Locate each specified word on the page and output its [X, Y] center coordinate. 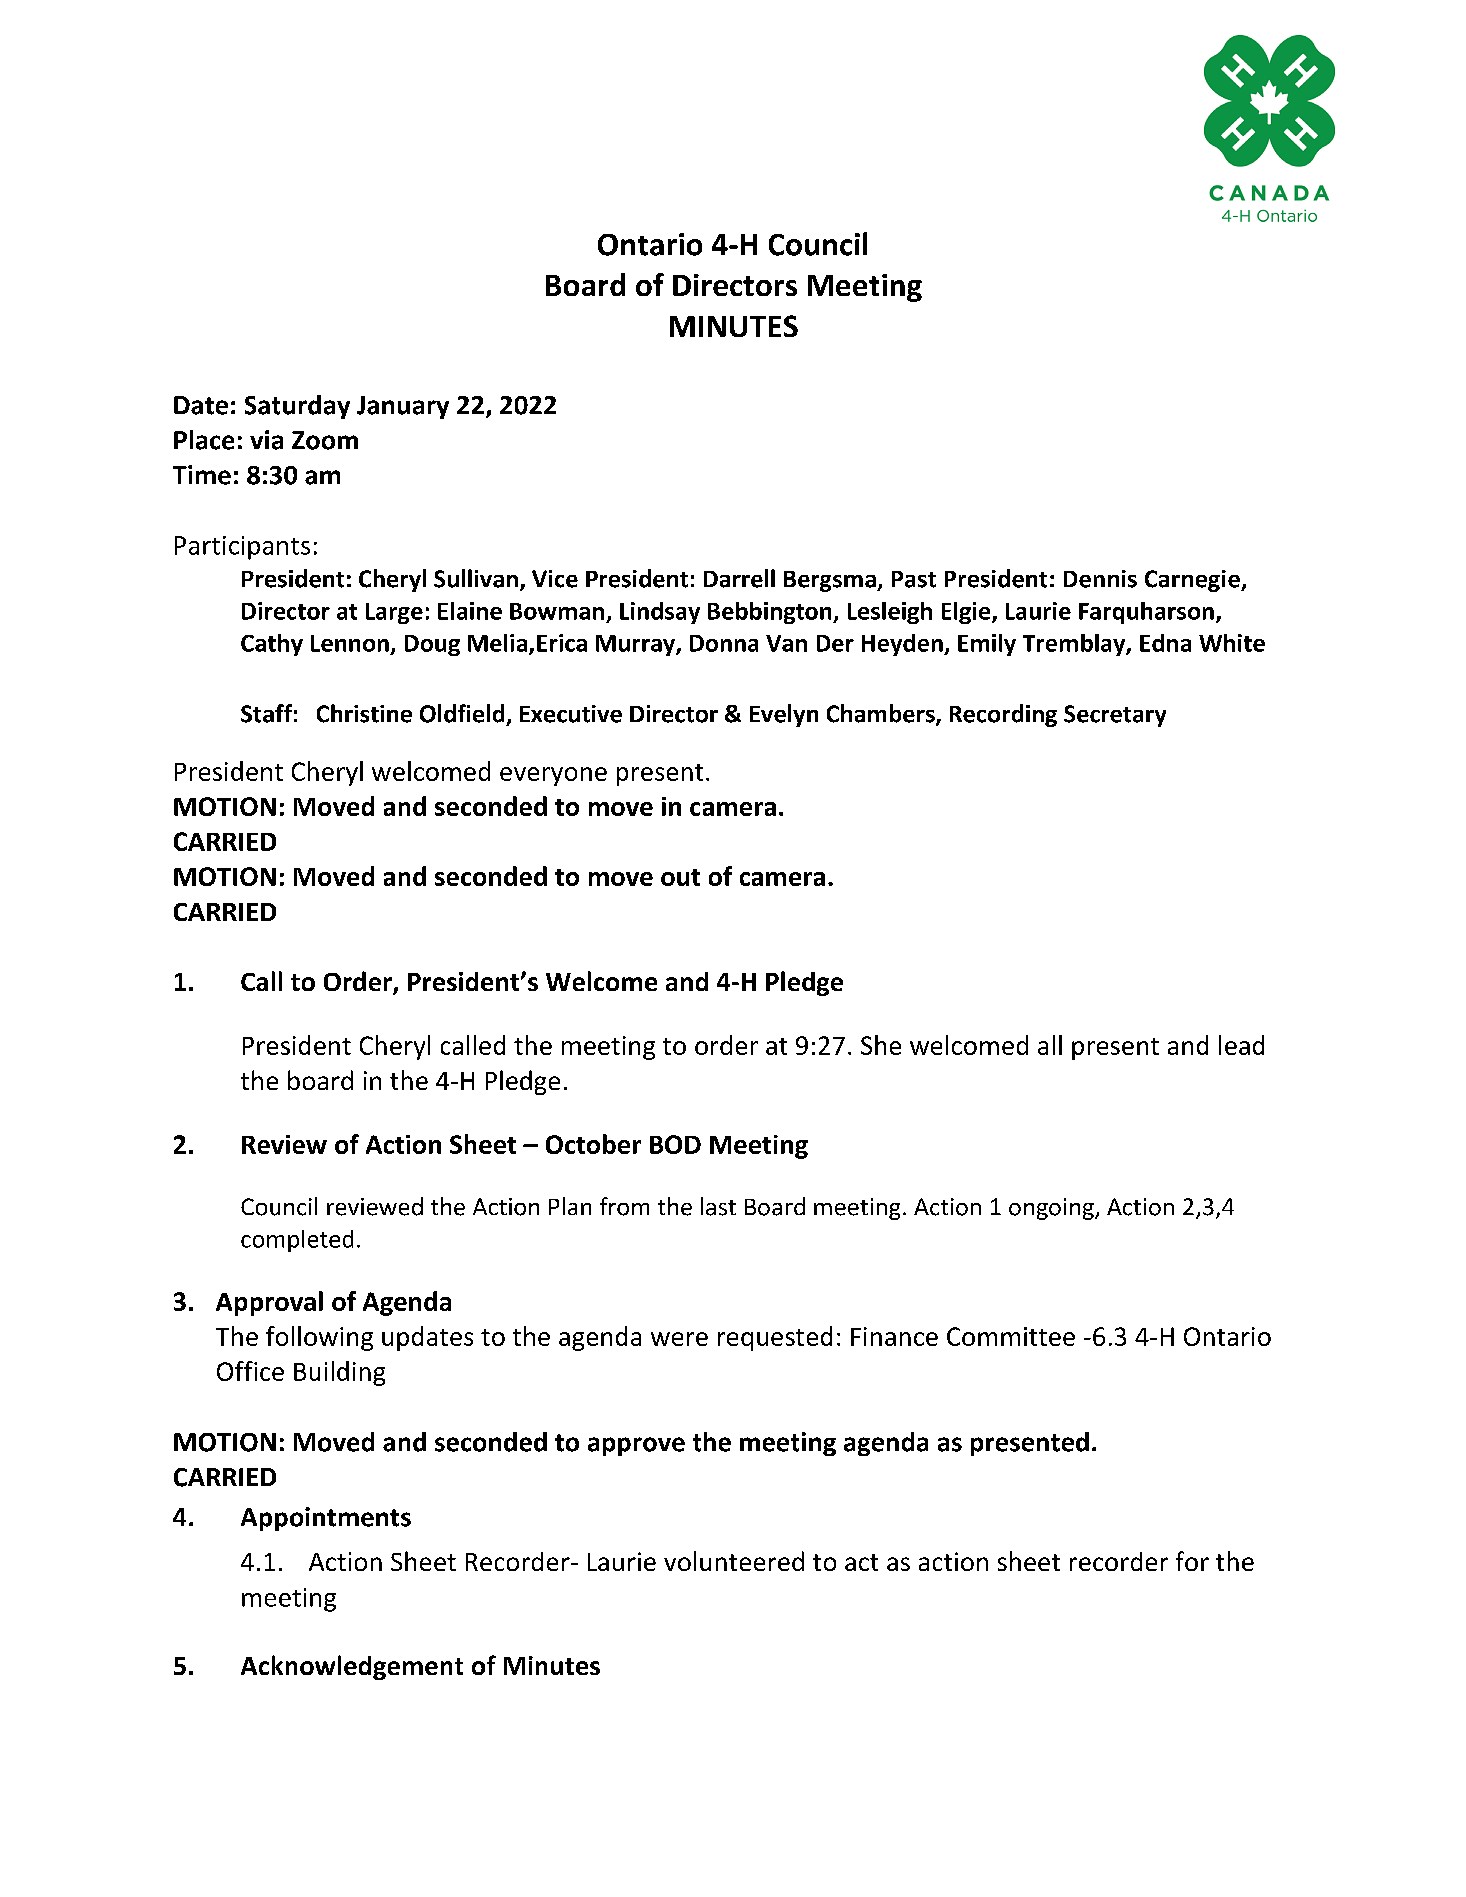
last [718, 1206]
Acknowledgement [352, 1667]
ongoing [1052, 1209]
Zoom [325, 440]
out [680, 877]
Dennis [1100, 579]
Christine [364, 713]
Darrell [739, 578]
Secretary [1115, 716]
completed [297, 1241]
